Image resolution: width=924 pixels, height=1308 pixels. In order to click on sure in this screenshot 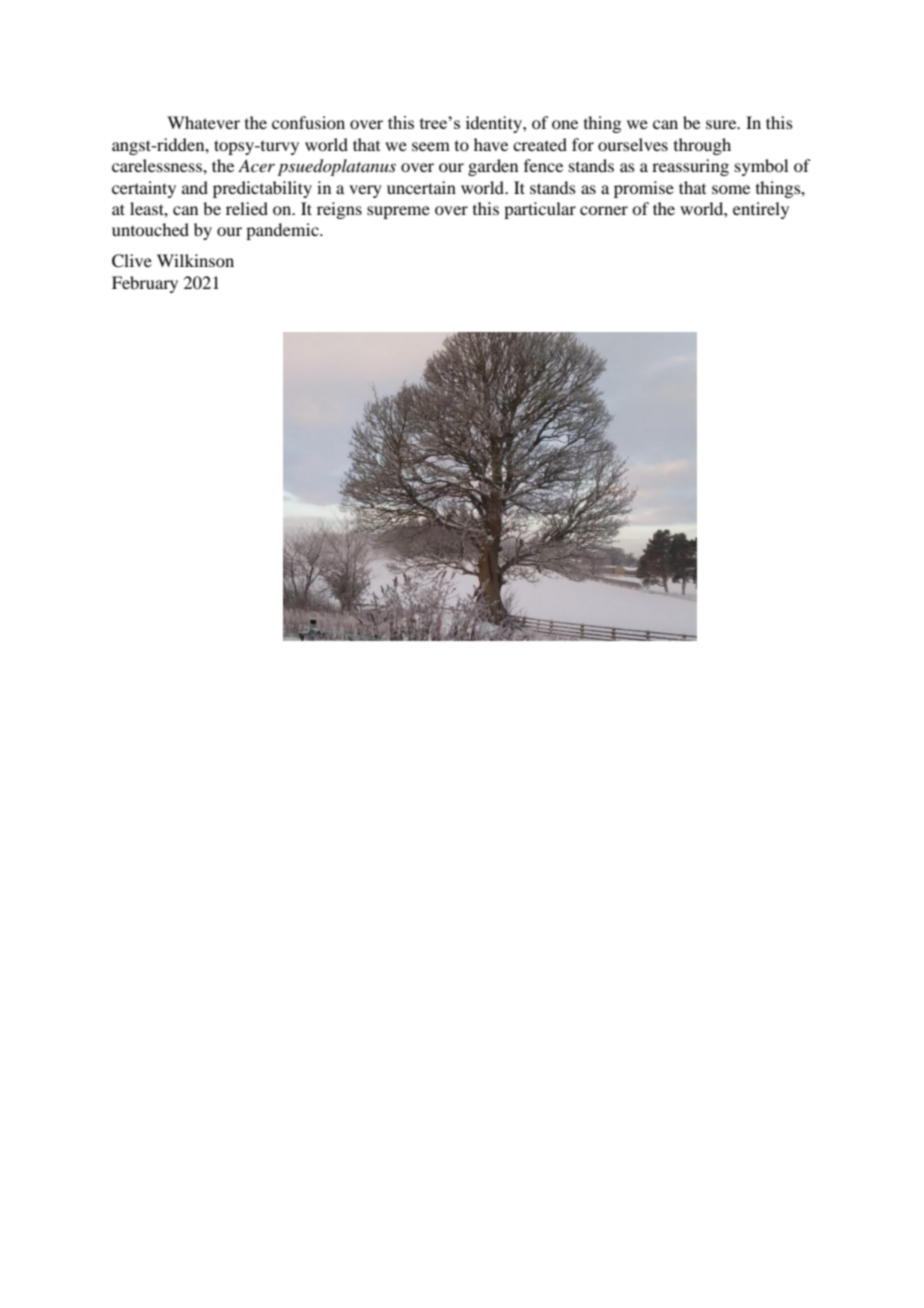, I will do `click(722, 124)`.
